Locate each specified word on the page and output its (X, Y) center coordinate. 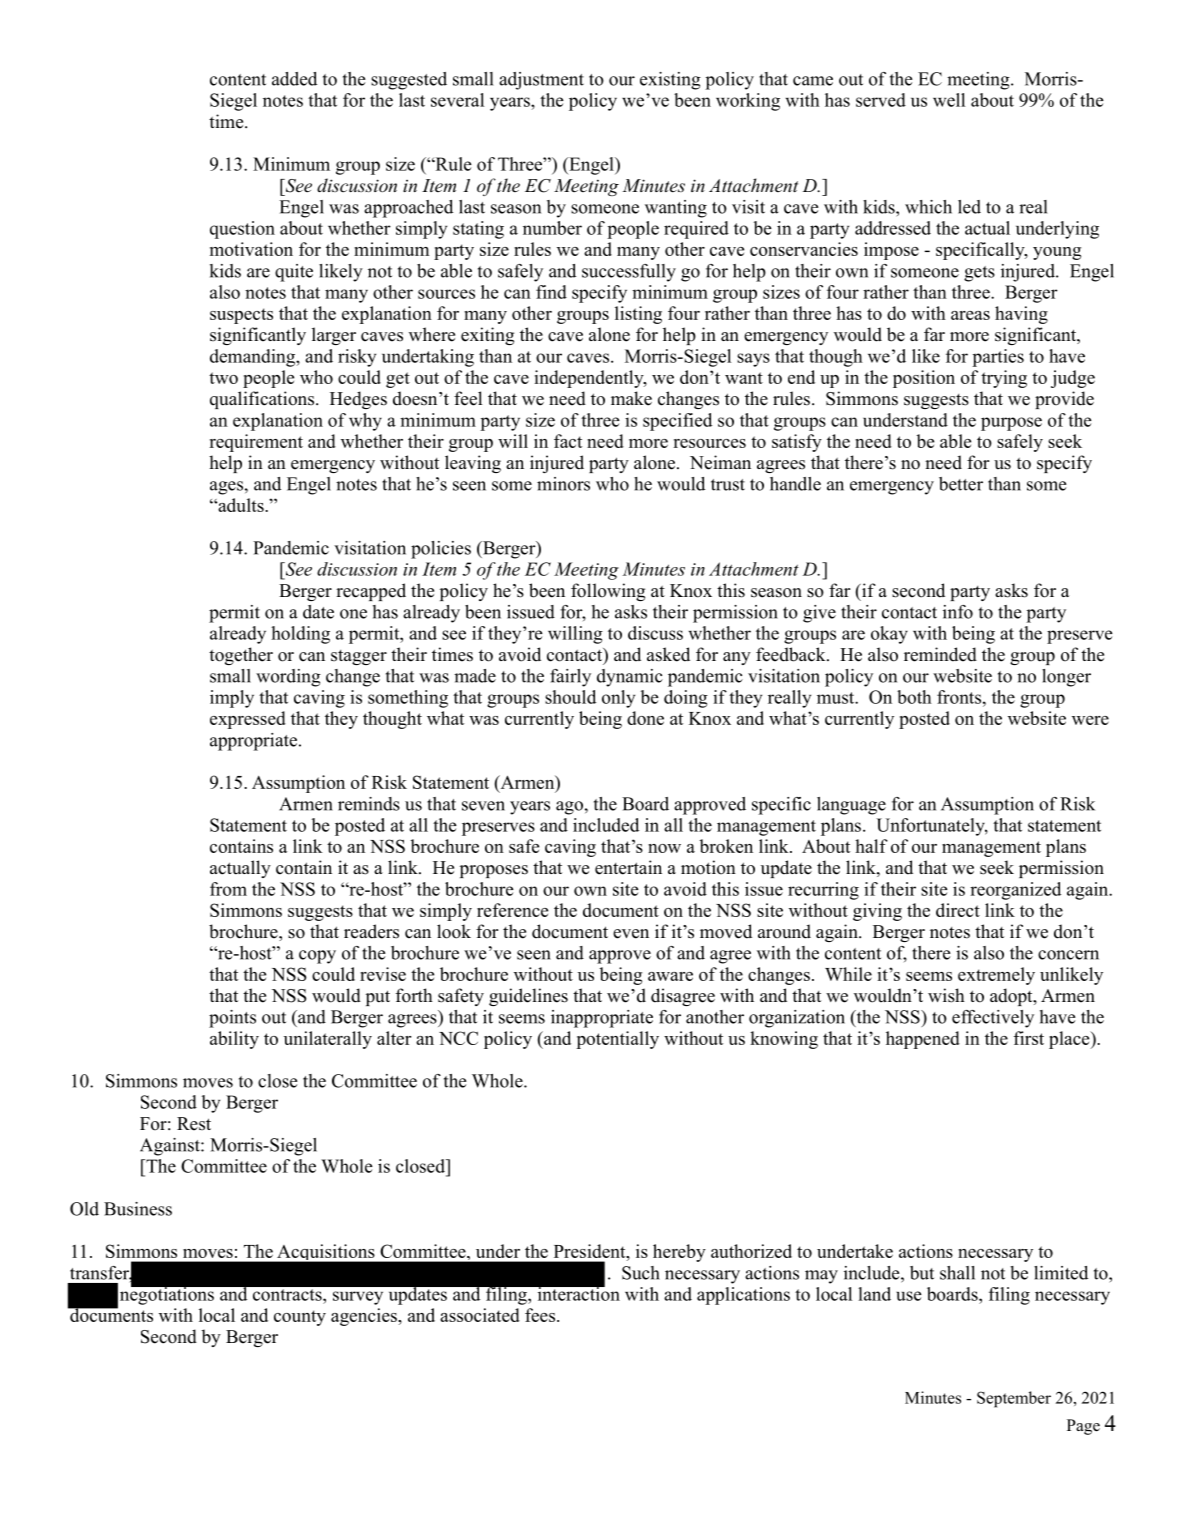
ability (234, 1040)
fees (541, 1315)
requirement (256, 443)
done (645, 718)
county (300, 1318)
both (914, 697)
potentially (617, 1040)
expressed (248, 720)
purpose (1011, 424)
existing (670, 81)
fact (568, 441)
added (294, 79)
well (949, 100)
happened (923, 1040)
